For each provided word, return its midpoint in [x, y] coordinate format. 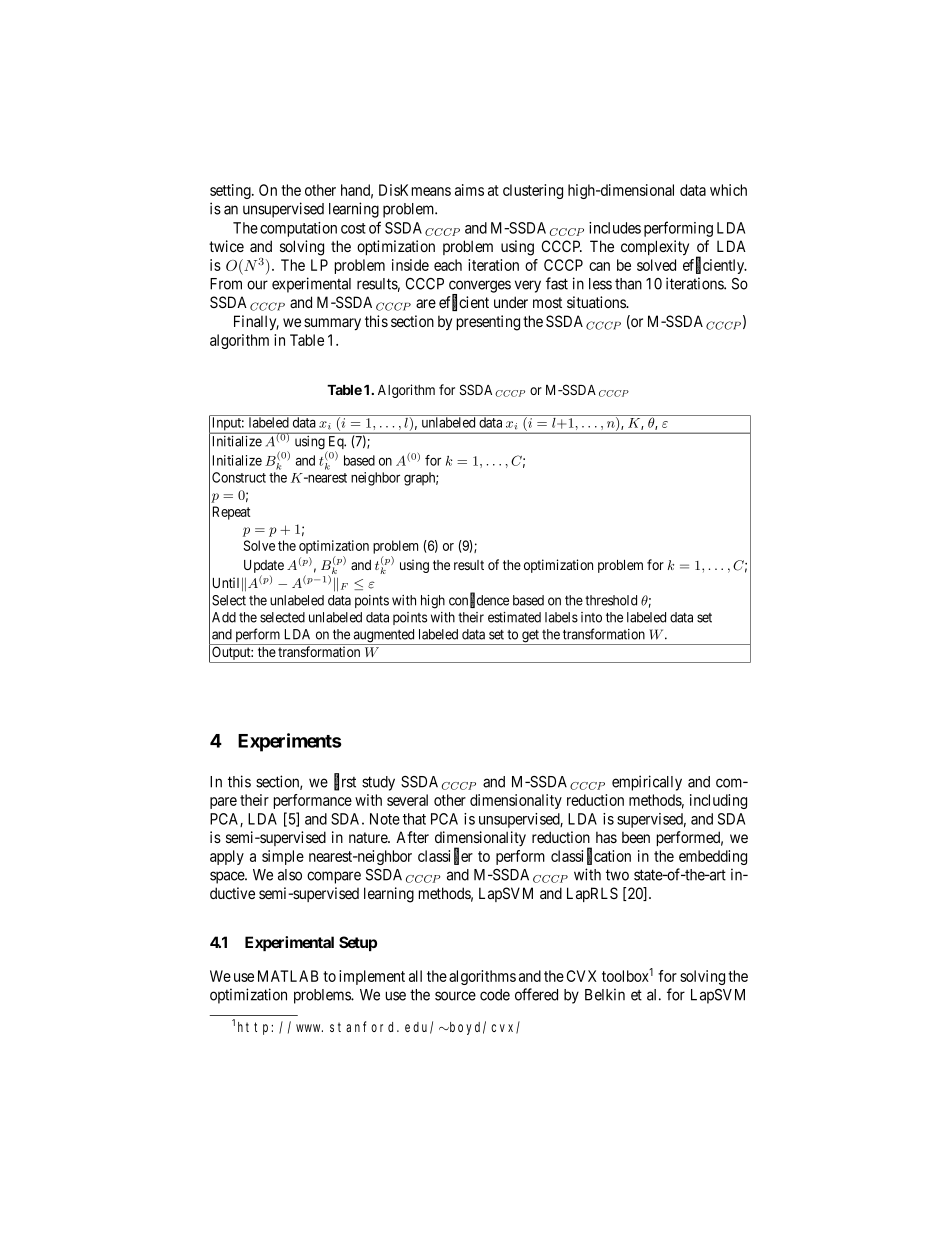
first [345, 782]
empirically [647, 783]
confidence [479, 600]
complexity [655, 247]
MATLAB [288, 976]
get [530, 637]
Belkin [605, 994]
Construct [239, 477]
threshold [611, 600]
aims [469, 190]
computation [298, 229]
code [495, 995]
